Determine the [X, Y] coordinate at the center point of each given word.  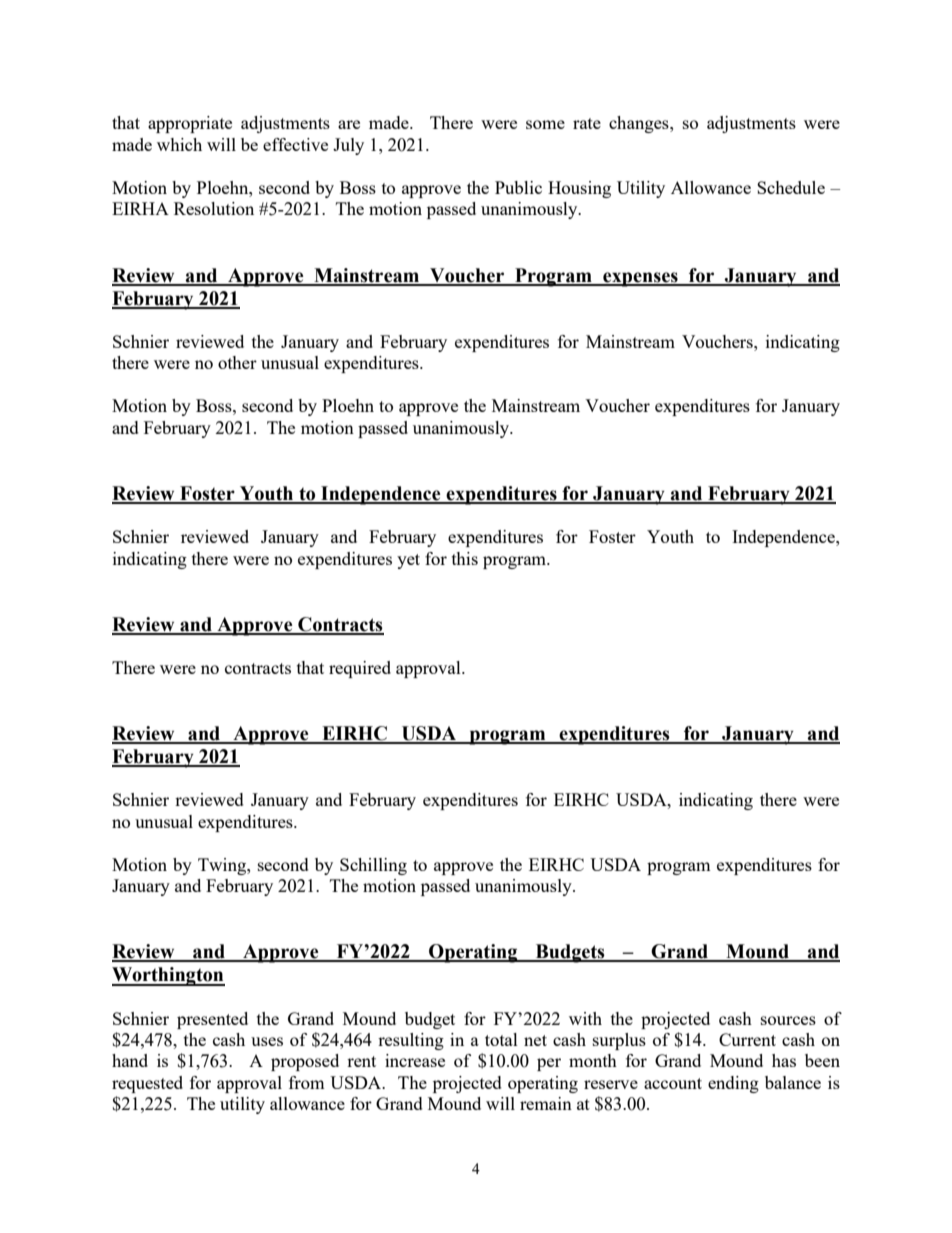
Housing [579, 189]
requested [147, 1084]
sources [788, 1020]
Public [518, 187]
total [501, 1039]
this [465, 558]
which [179, 144]
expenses [640, 279]
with [585, 1018]
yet [408, 561]
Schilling [373, 866]
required [360, 669]
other [237, 362]
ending [733, 1084]
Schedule [791, 187]
